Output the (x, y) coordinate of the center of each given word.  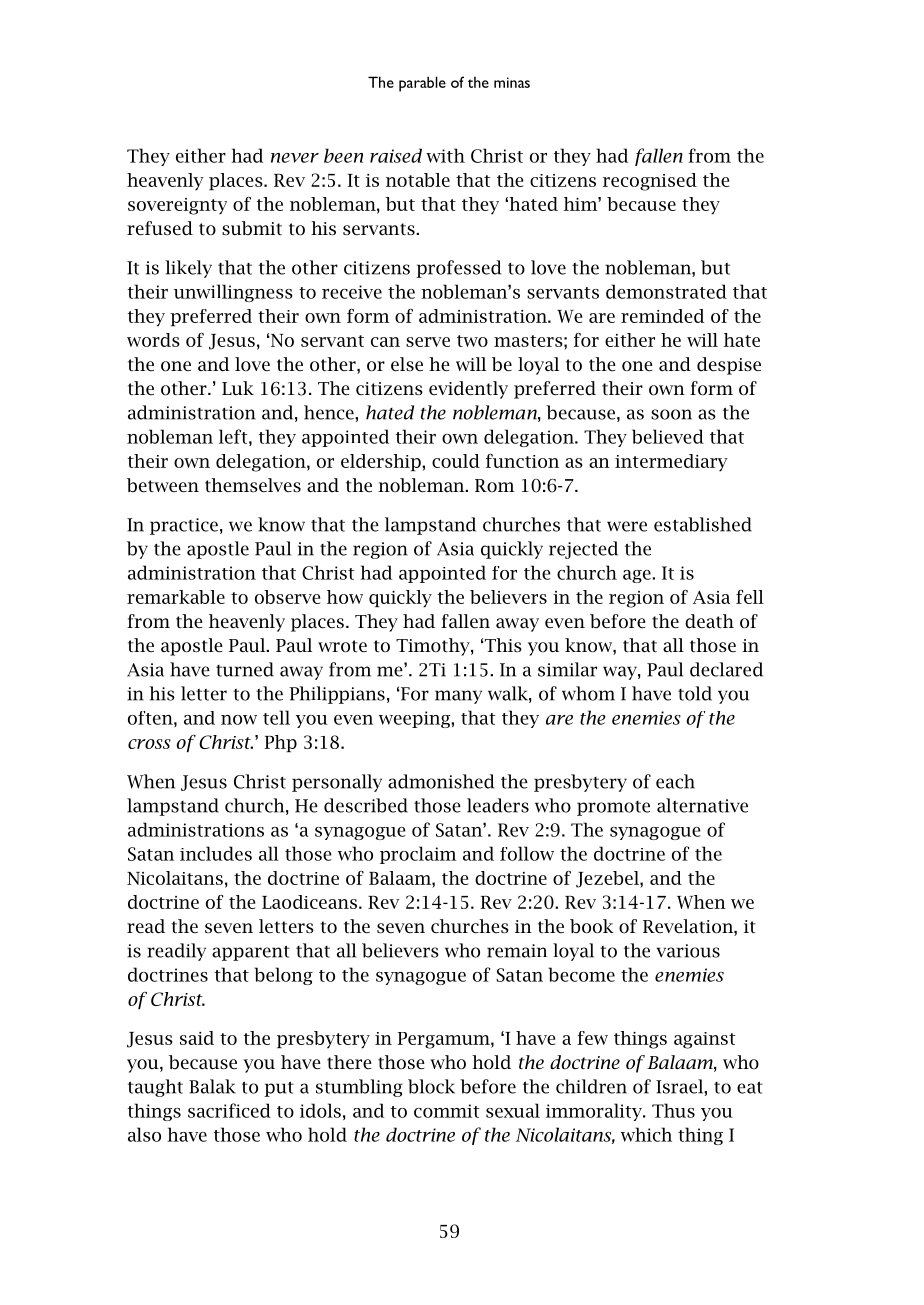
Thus (673, 1110)
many (458, 697)
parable (422, 84)
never (295, 158)
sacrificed (229, 1110)
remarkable (176, 597)
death (709, 621)
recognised (650, 182)
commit (446, 1111)
